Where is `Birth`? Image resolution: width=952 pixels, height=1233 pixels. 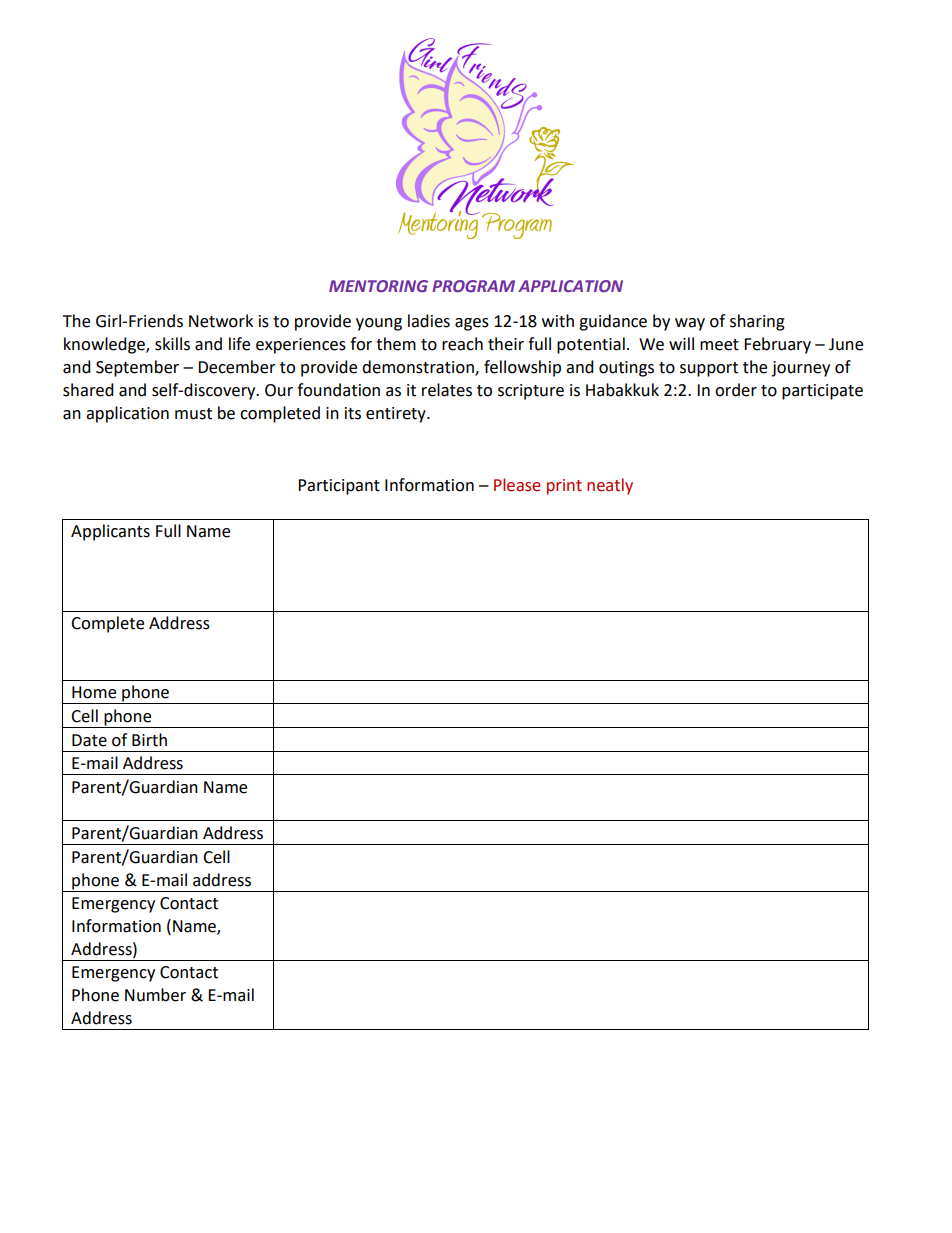
Birth is located at coordinates (149, 740).
